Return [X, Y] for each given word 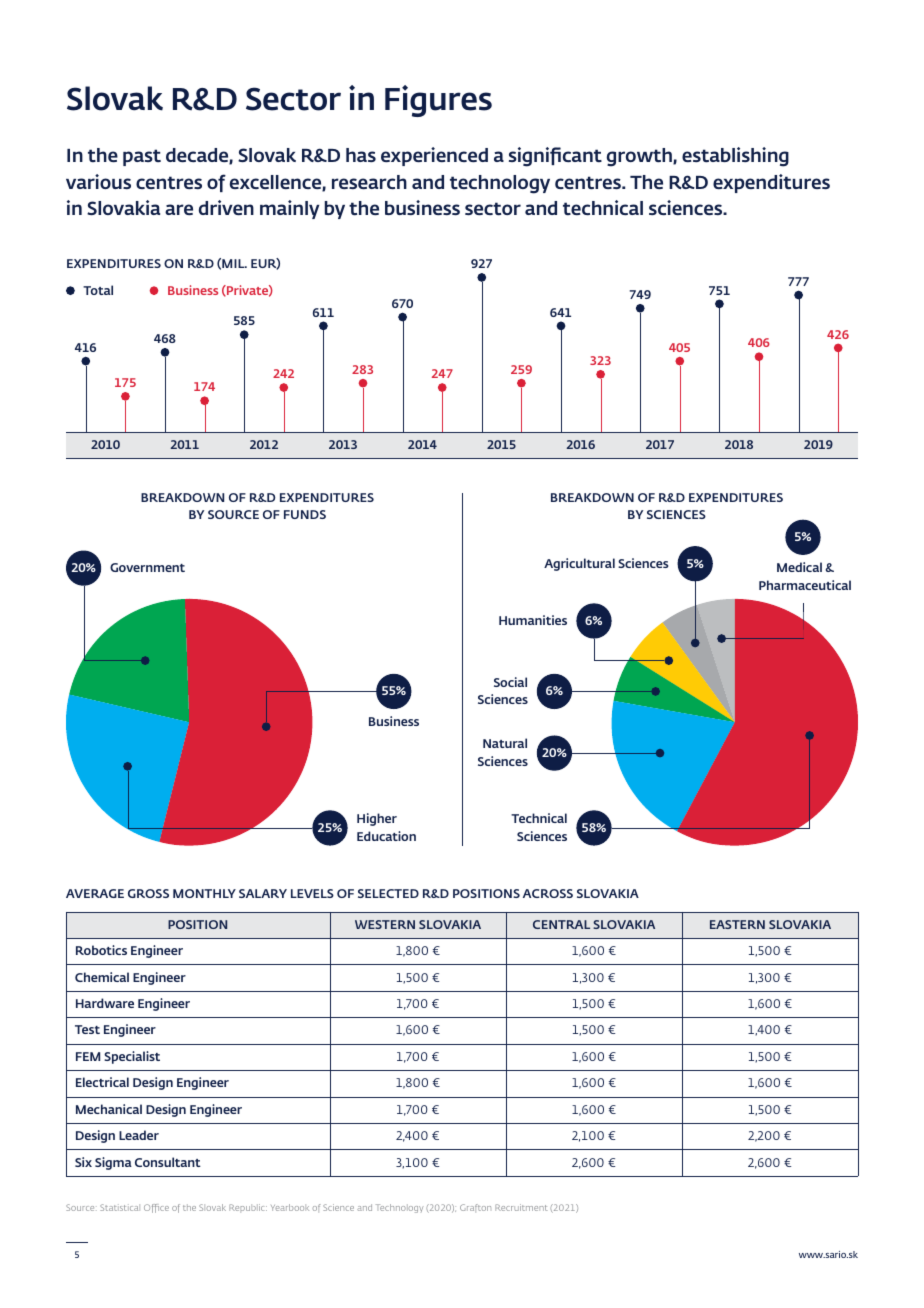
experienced [434, 156]
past [142, 157]
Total [98, 290]
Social [510, 682]
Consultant [168, 1162]
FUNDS [305, 514]
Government [147, 567]
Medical [799, 567]
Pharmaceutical [805, 585]
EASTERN [737, 924]
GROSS [148, 893]
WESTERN [385, 924]
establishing [735, 157]
